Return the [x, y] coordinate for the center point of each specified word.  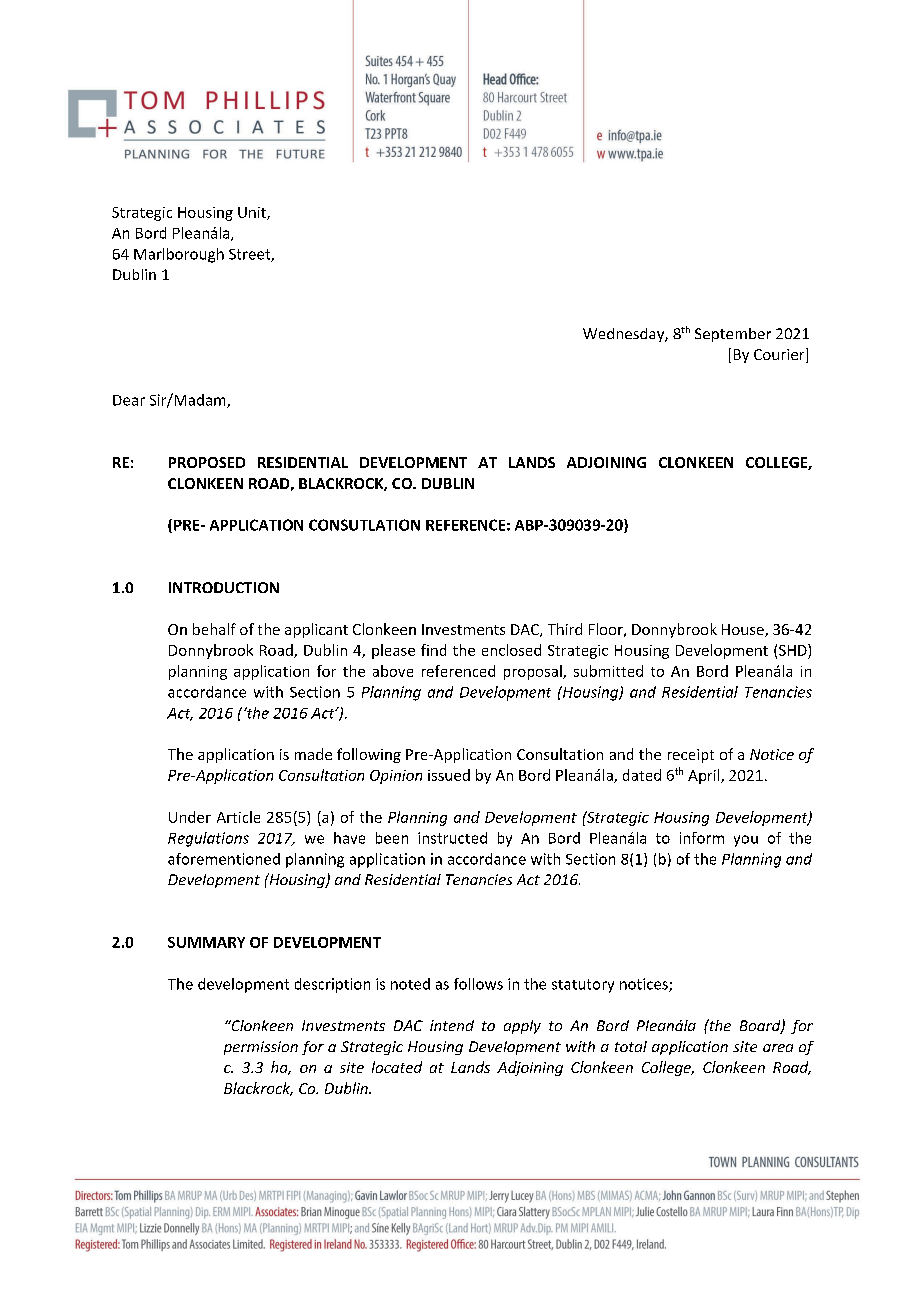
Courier [780, 355]
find [433, 650]
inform [702, 838]
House [744, 630]
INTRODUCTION [224, 587]
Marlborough [179, 255]
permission [261, 1048]
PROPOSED [207, 462]
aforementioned [224, 859]
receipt [691, 756]
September [733, 335]
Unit [253, 213]
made [313, 754]
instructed [452, 838]
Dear [129, 400]
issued [449, 775]
